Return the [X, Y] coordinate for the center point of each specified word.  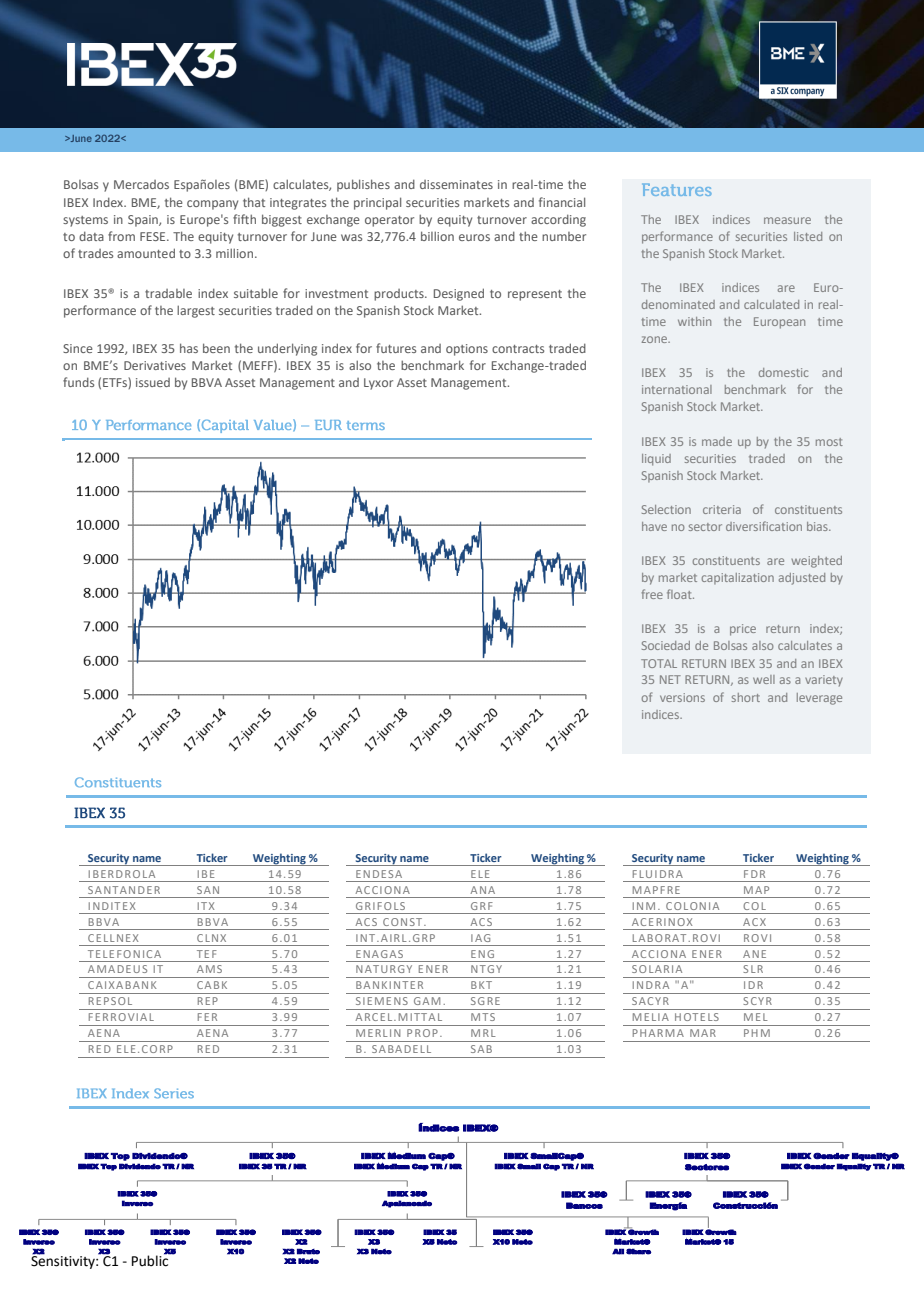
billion [437, 236]
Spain [144, 221]
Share [639, 1251]
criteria [722, 509]
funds [78, 382]
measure [787, 220]
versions [682, 697]
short [746, 697]
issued [153, 382]
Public [151, 1260]
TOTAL [659, 663]
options [467, 350]
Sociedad [666, 645]
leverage [819, 699]
